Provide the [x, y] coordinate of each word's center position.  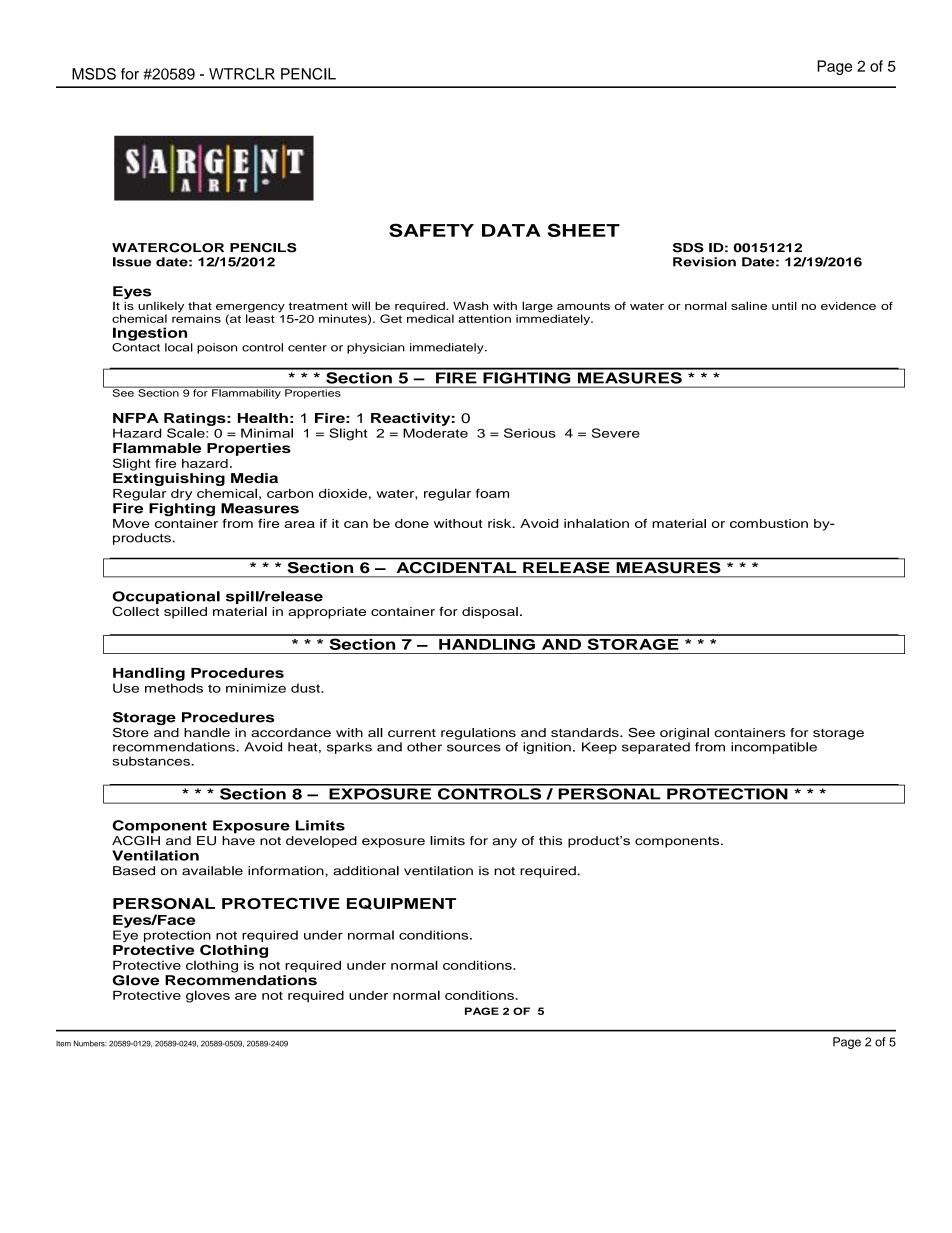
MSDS [94, 74]
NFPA [136, 418]
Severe [616, 433]
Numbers [90, 1043]
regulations [478, 734]
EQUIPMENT [401, 904]
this [550, 840]
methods [174, 688]
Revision [704, 262]
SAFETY [431, 230]
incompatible [774, 748]
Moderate [435, 433]
